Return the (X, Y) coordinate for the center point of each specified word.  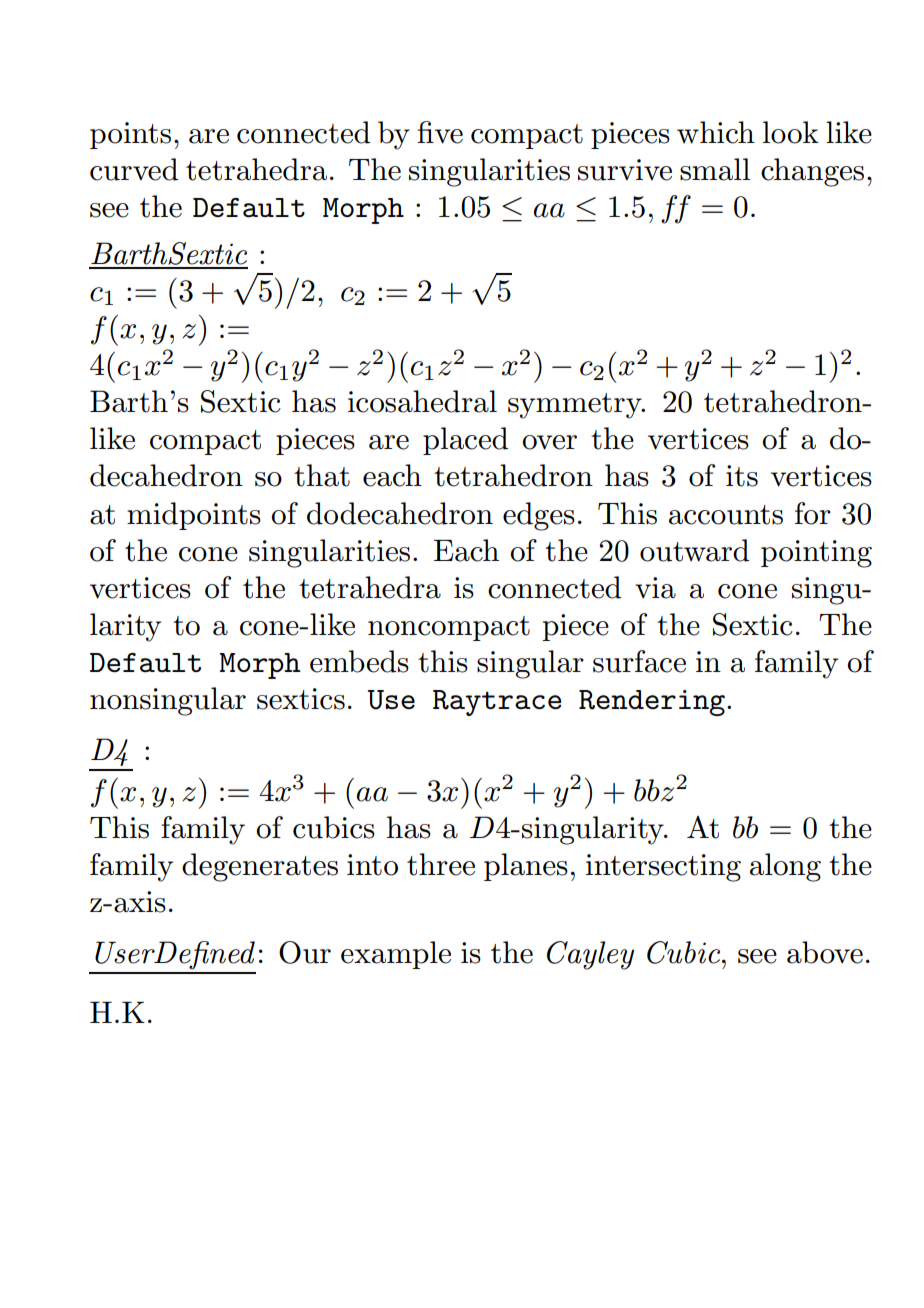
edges (539, 516)
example (396, 955)
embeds (359, 661)
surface (639, 661)
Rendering (653, 703)
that (322, 475)
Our (305, 952)
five (440, 132)
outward (694, 550)
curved (134, 169)
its (742, 476)
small (715, 169)
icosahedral (422, 401)
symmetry (576, 406)
